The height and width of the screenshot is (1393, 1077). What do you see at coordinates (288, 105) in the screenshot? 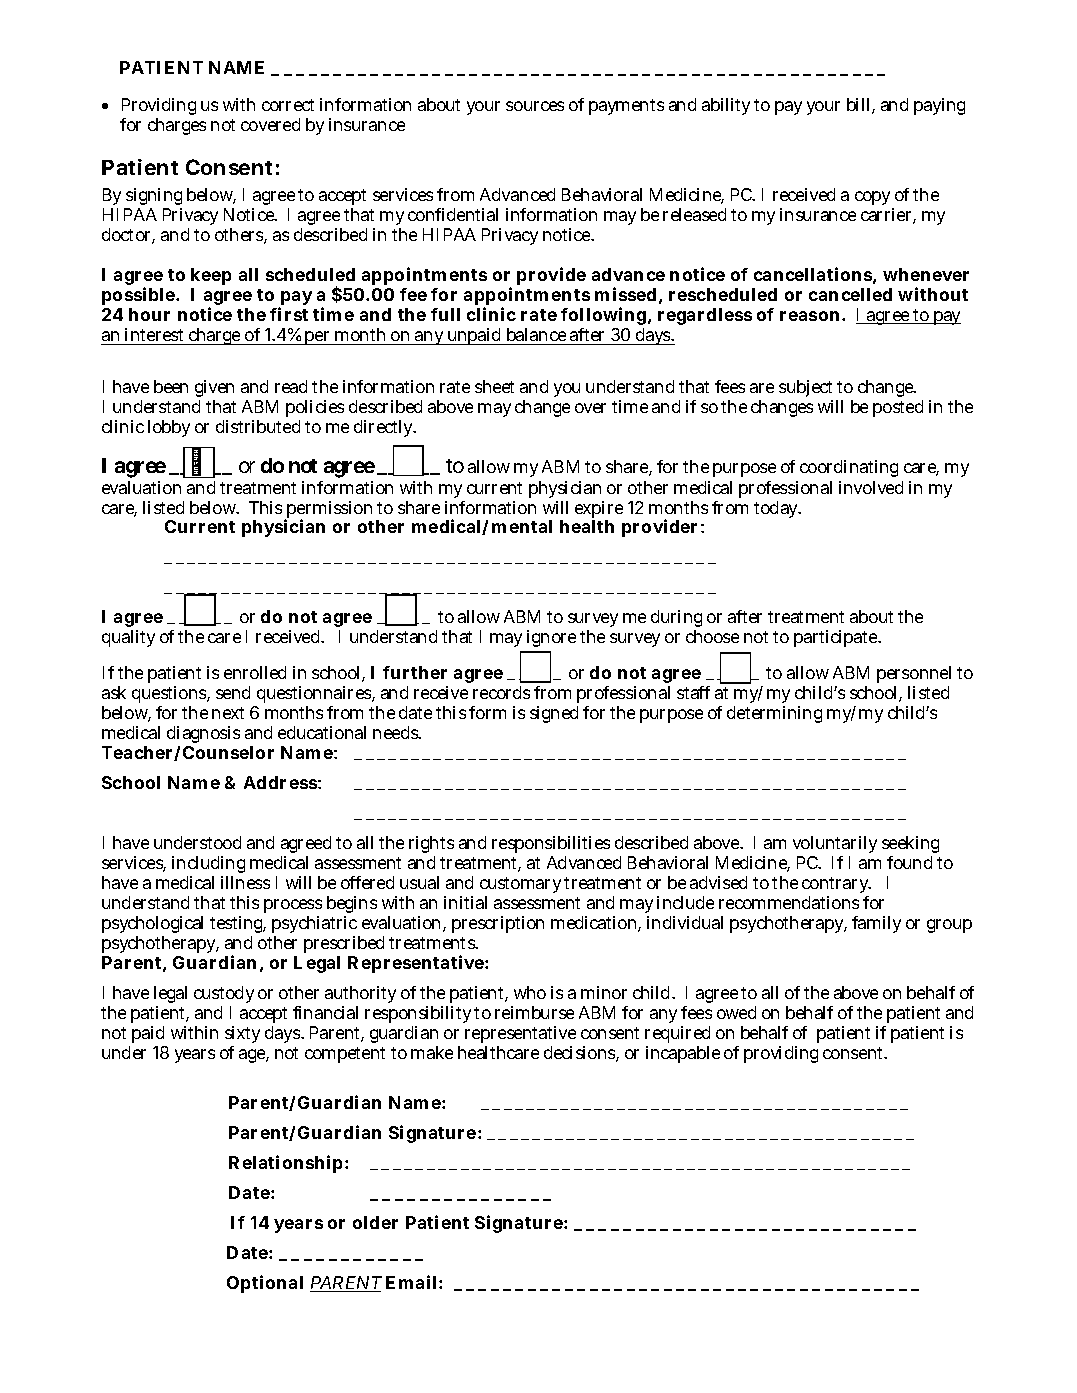
I see `correct` at bounding box center [288, 105].
